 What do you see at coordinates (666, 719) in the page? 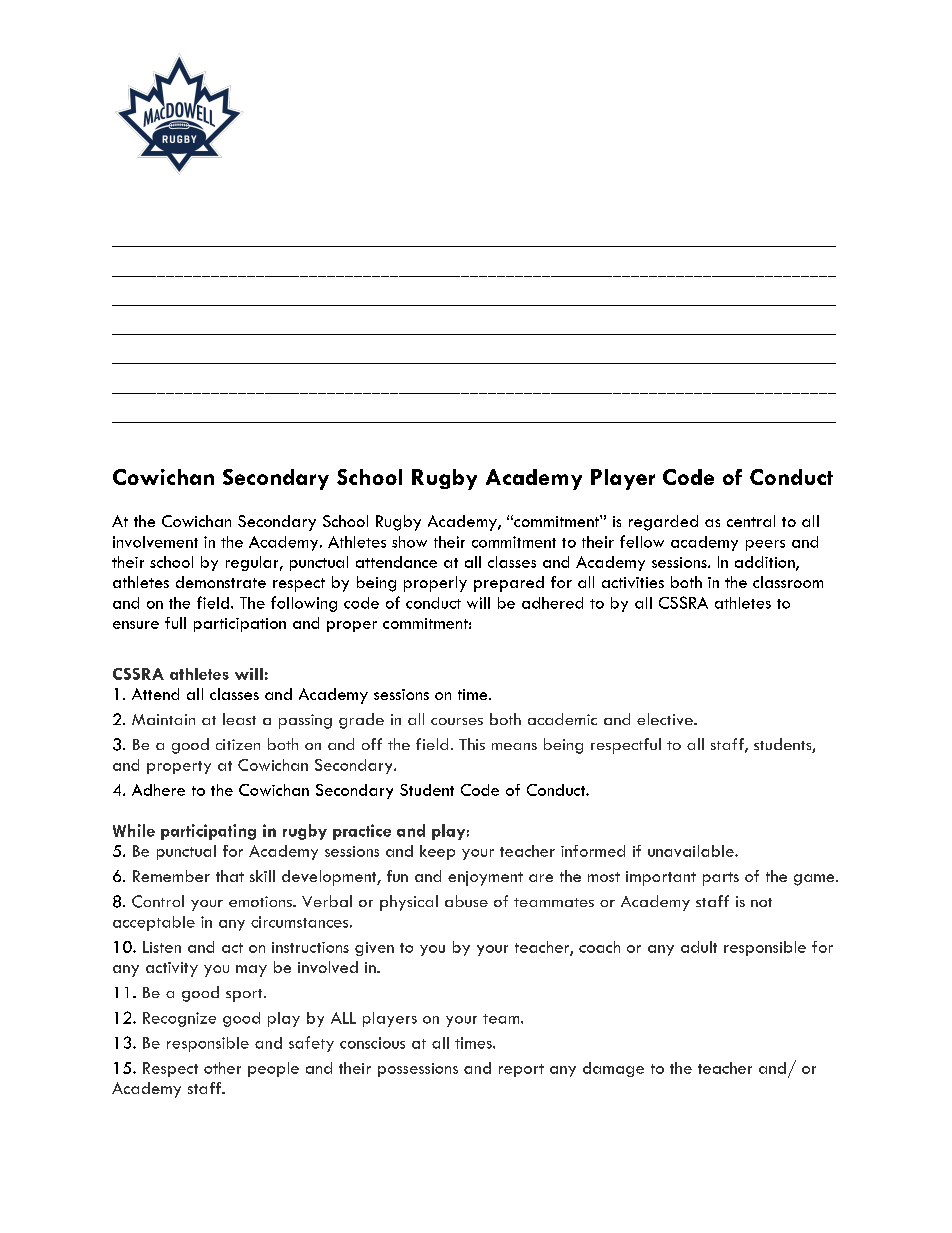
I see `elective` at bounding box center [666, 719].
